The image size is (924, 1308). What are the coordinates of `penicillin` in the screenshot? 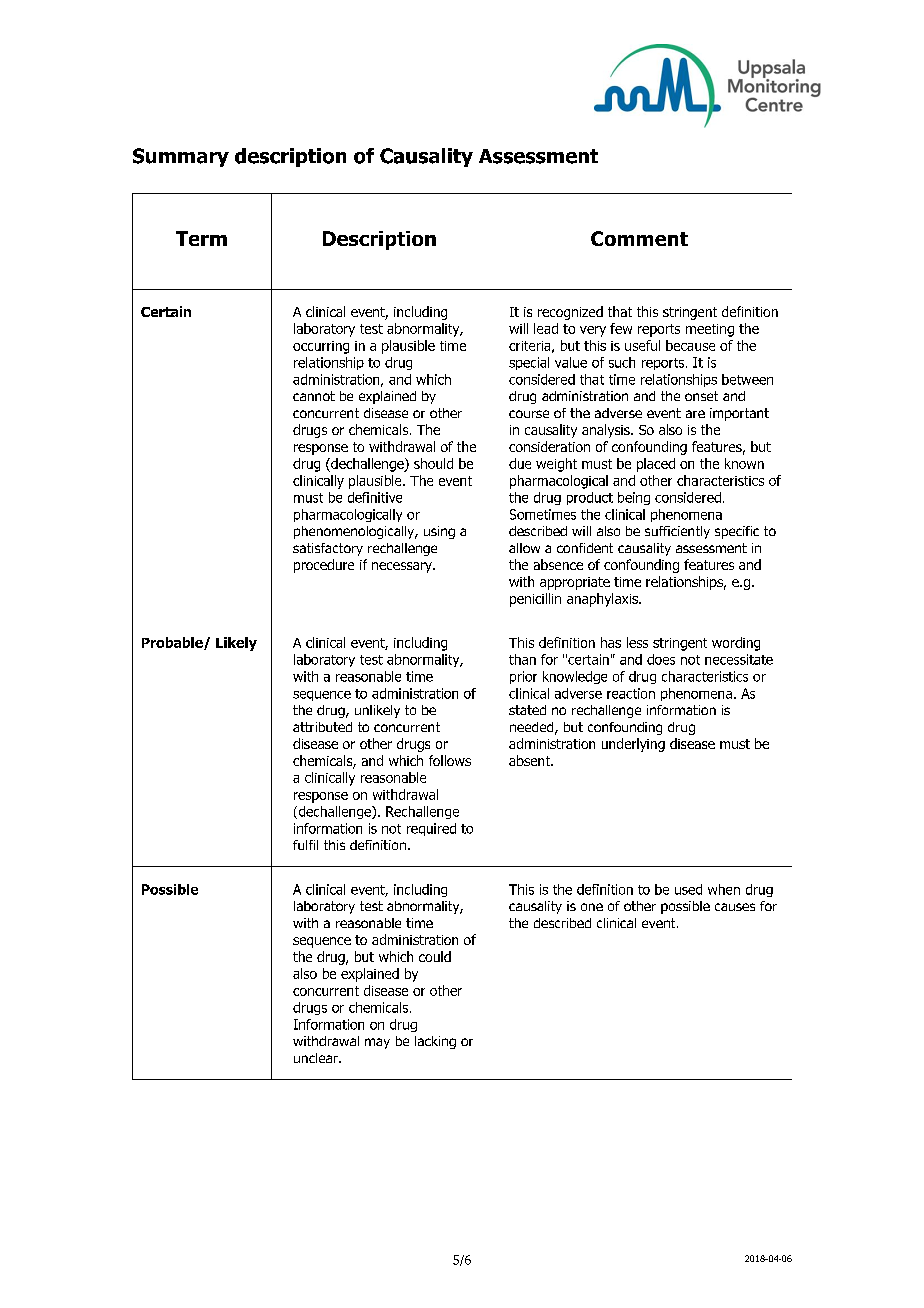 It's located at (535, 600).
